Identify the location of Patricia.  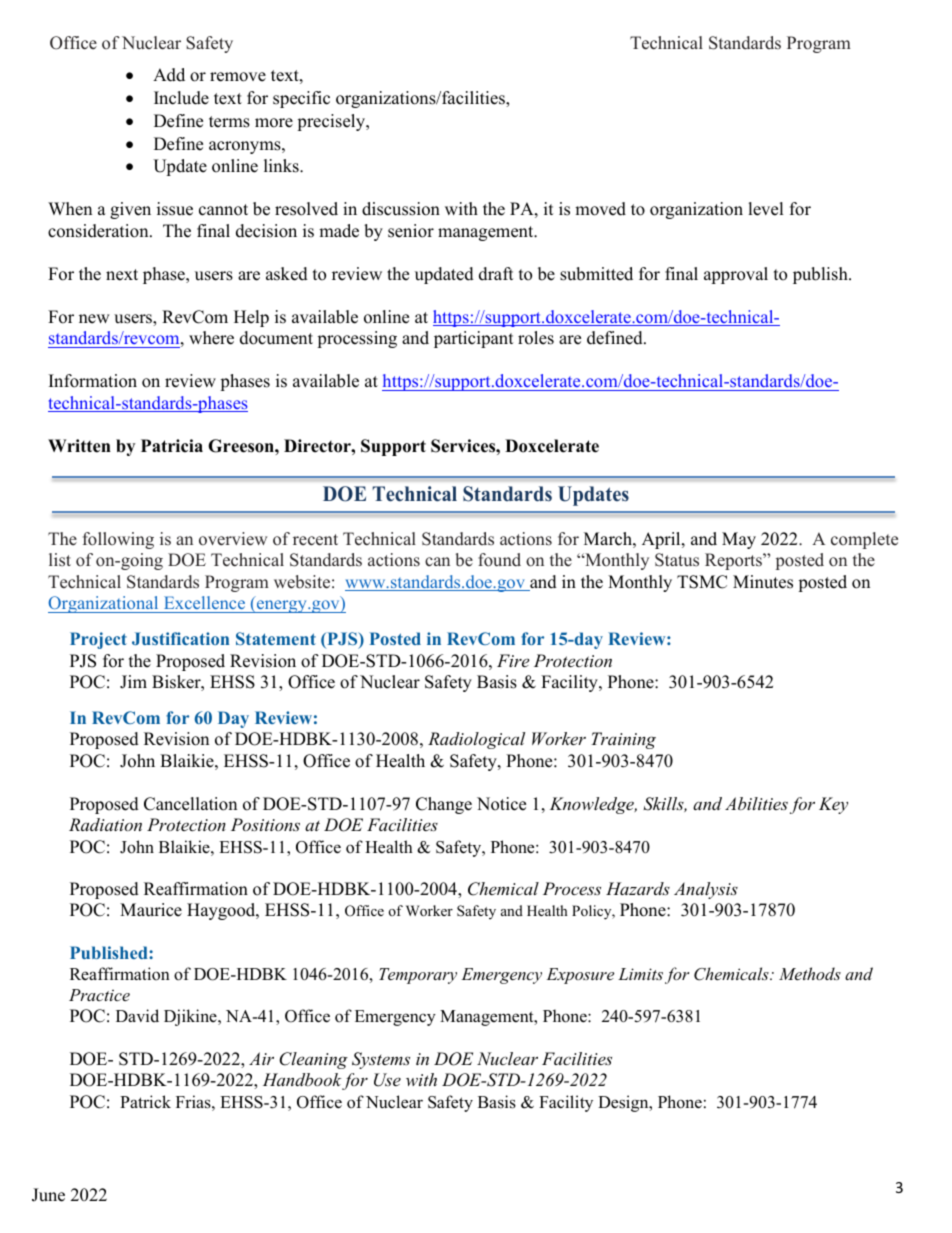
(172, 446).
